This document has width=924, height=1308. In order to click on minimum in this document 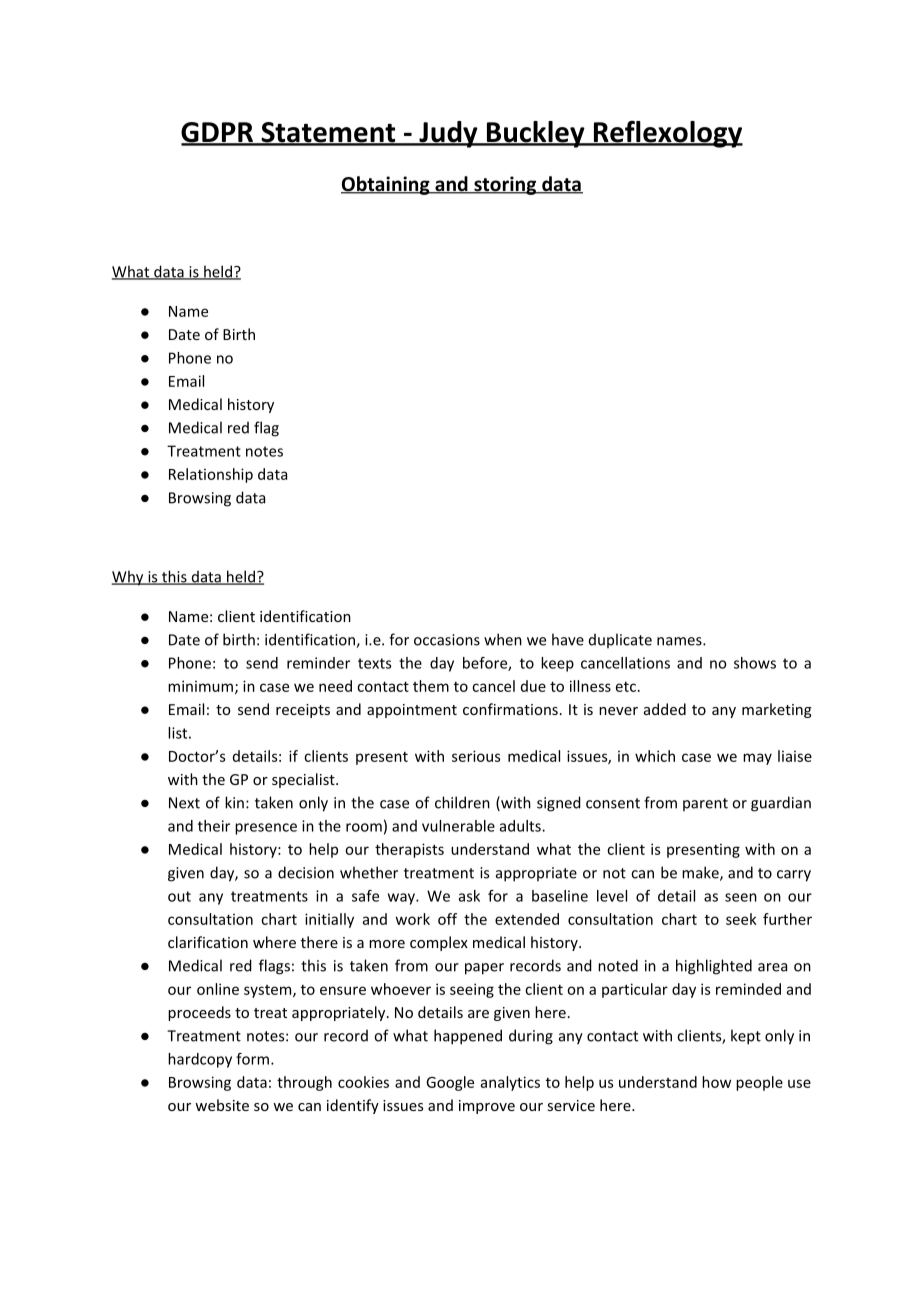, I will do `click(200, 686)`.
